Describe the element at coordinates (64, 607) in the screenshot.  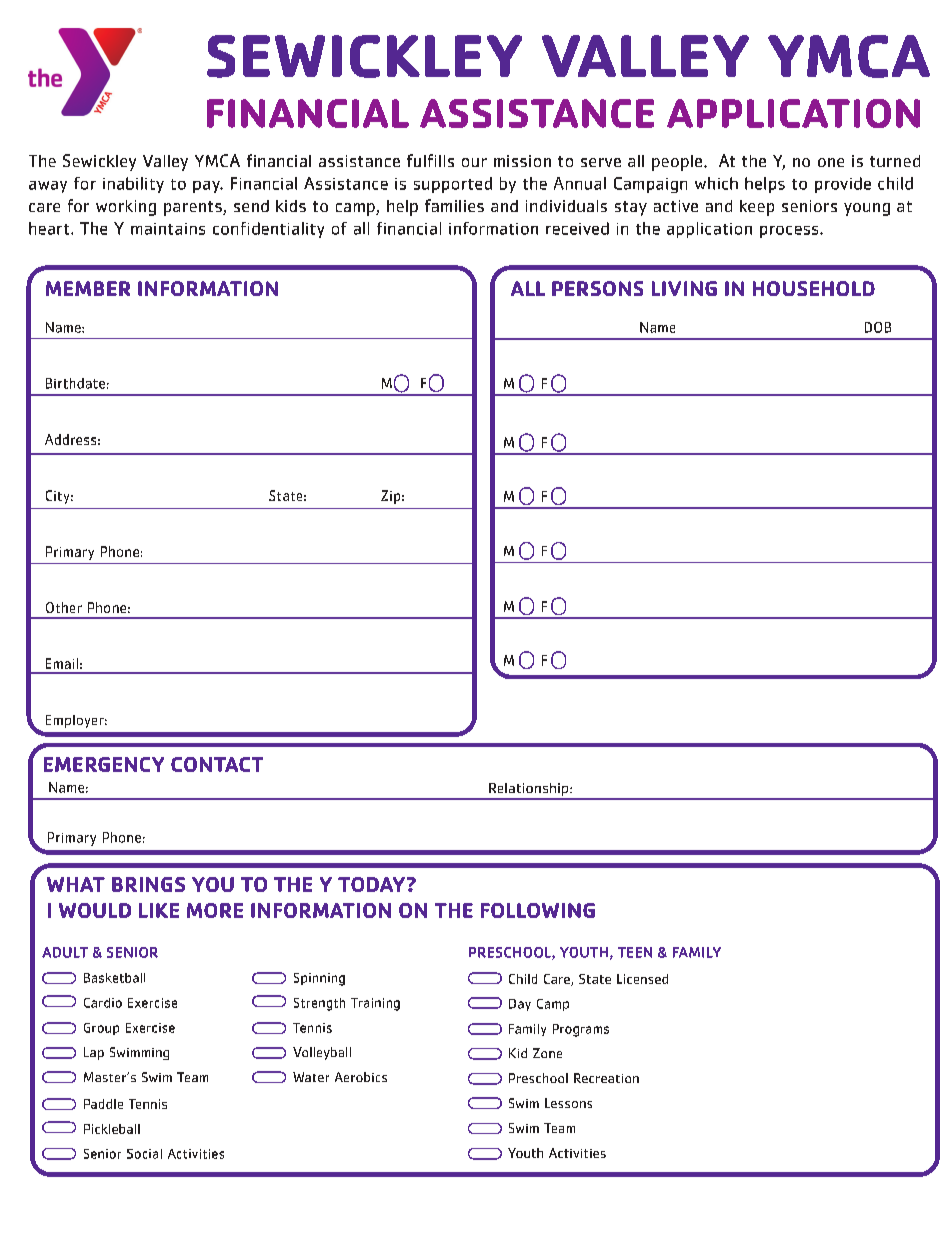
I see `Other` at that location.
